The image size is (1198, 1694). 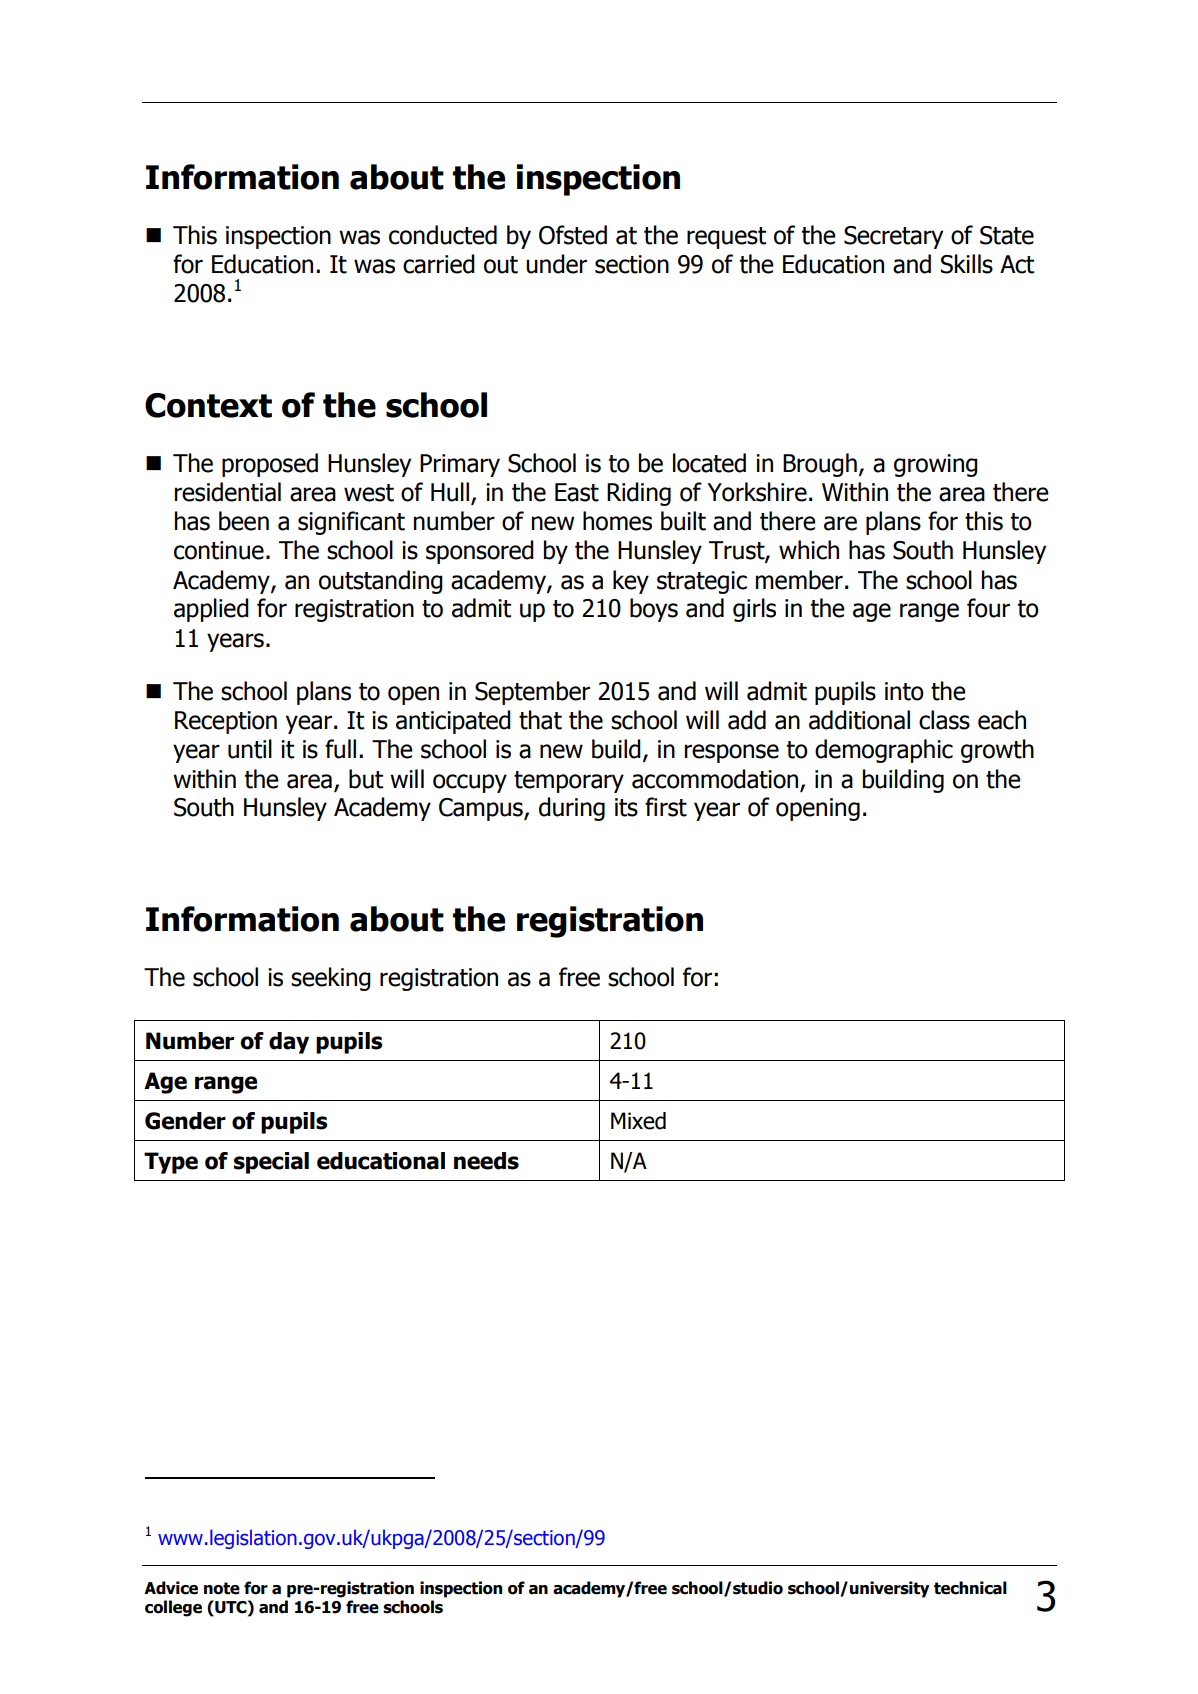 I want to click on technical, so click(x=970, y=1588).
